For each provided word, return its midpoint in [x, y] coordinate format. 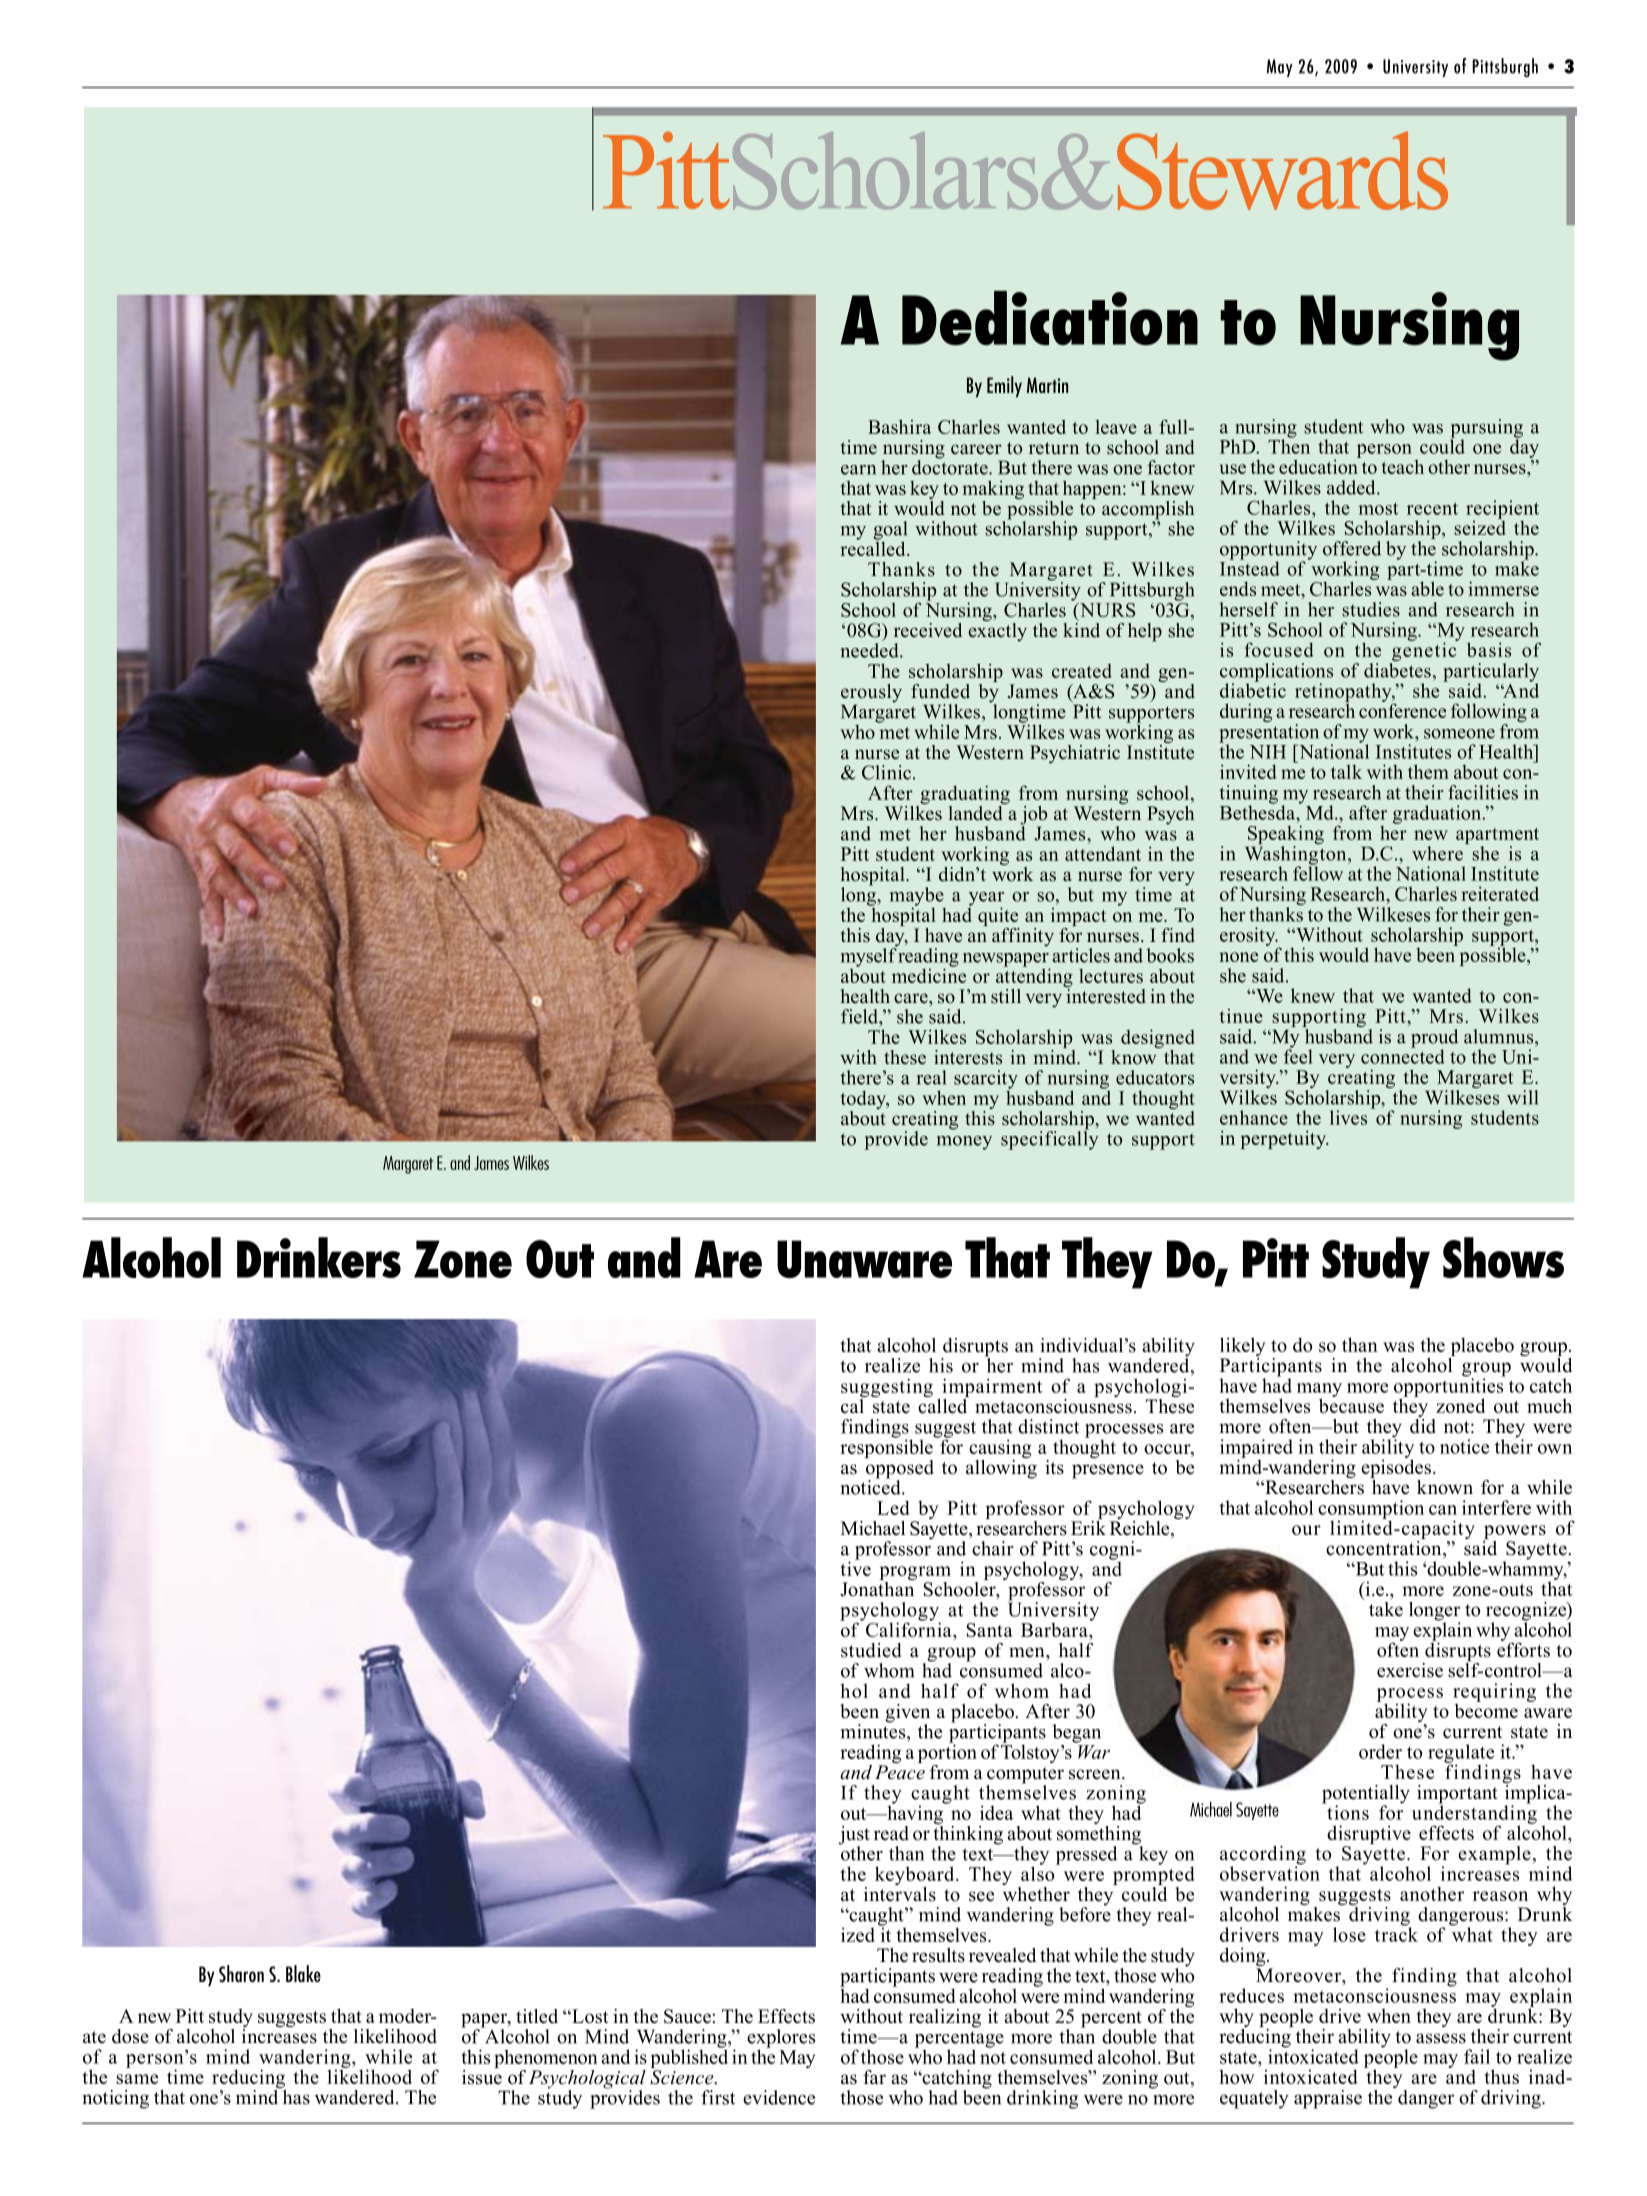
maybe [917, 897]
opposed [899, 1469]
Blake [303, 1973]
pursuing [1487, 429]
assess [1441, 2038]
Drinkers [319, 1257]
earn [858, 470]
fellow [1318, 872]
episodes [1396, 1469]
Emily [1004, 386]
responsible [886, 1447]
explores [781, 2039]
